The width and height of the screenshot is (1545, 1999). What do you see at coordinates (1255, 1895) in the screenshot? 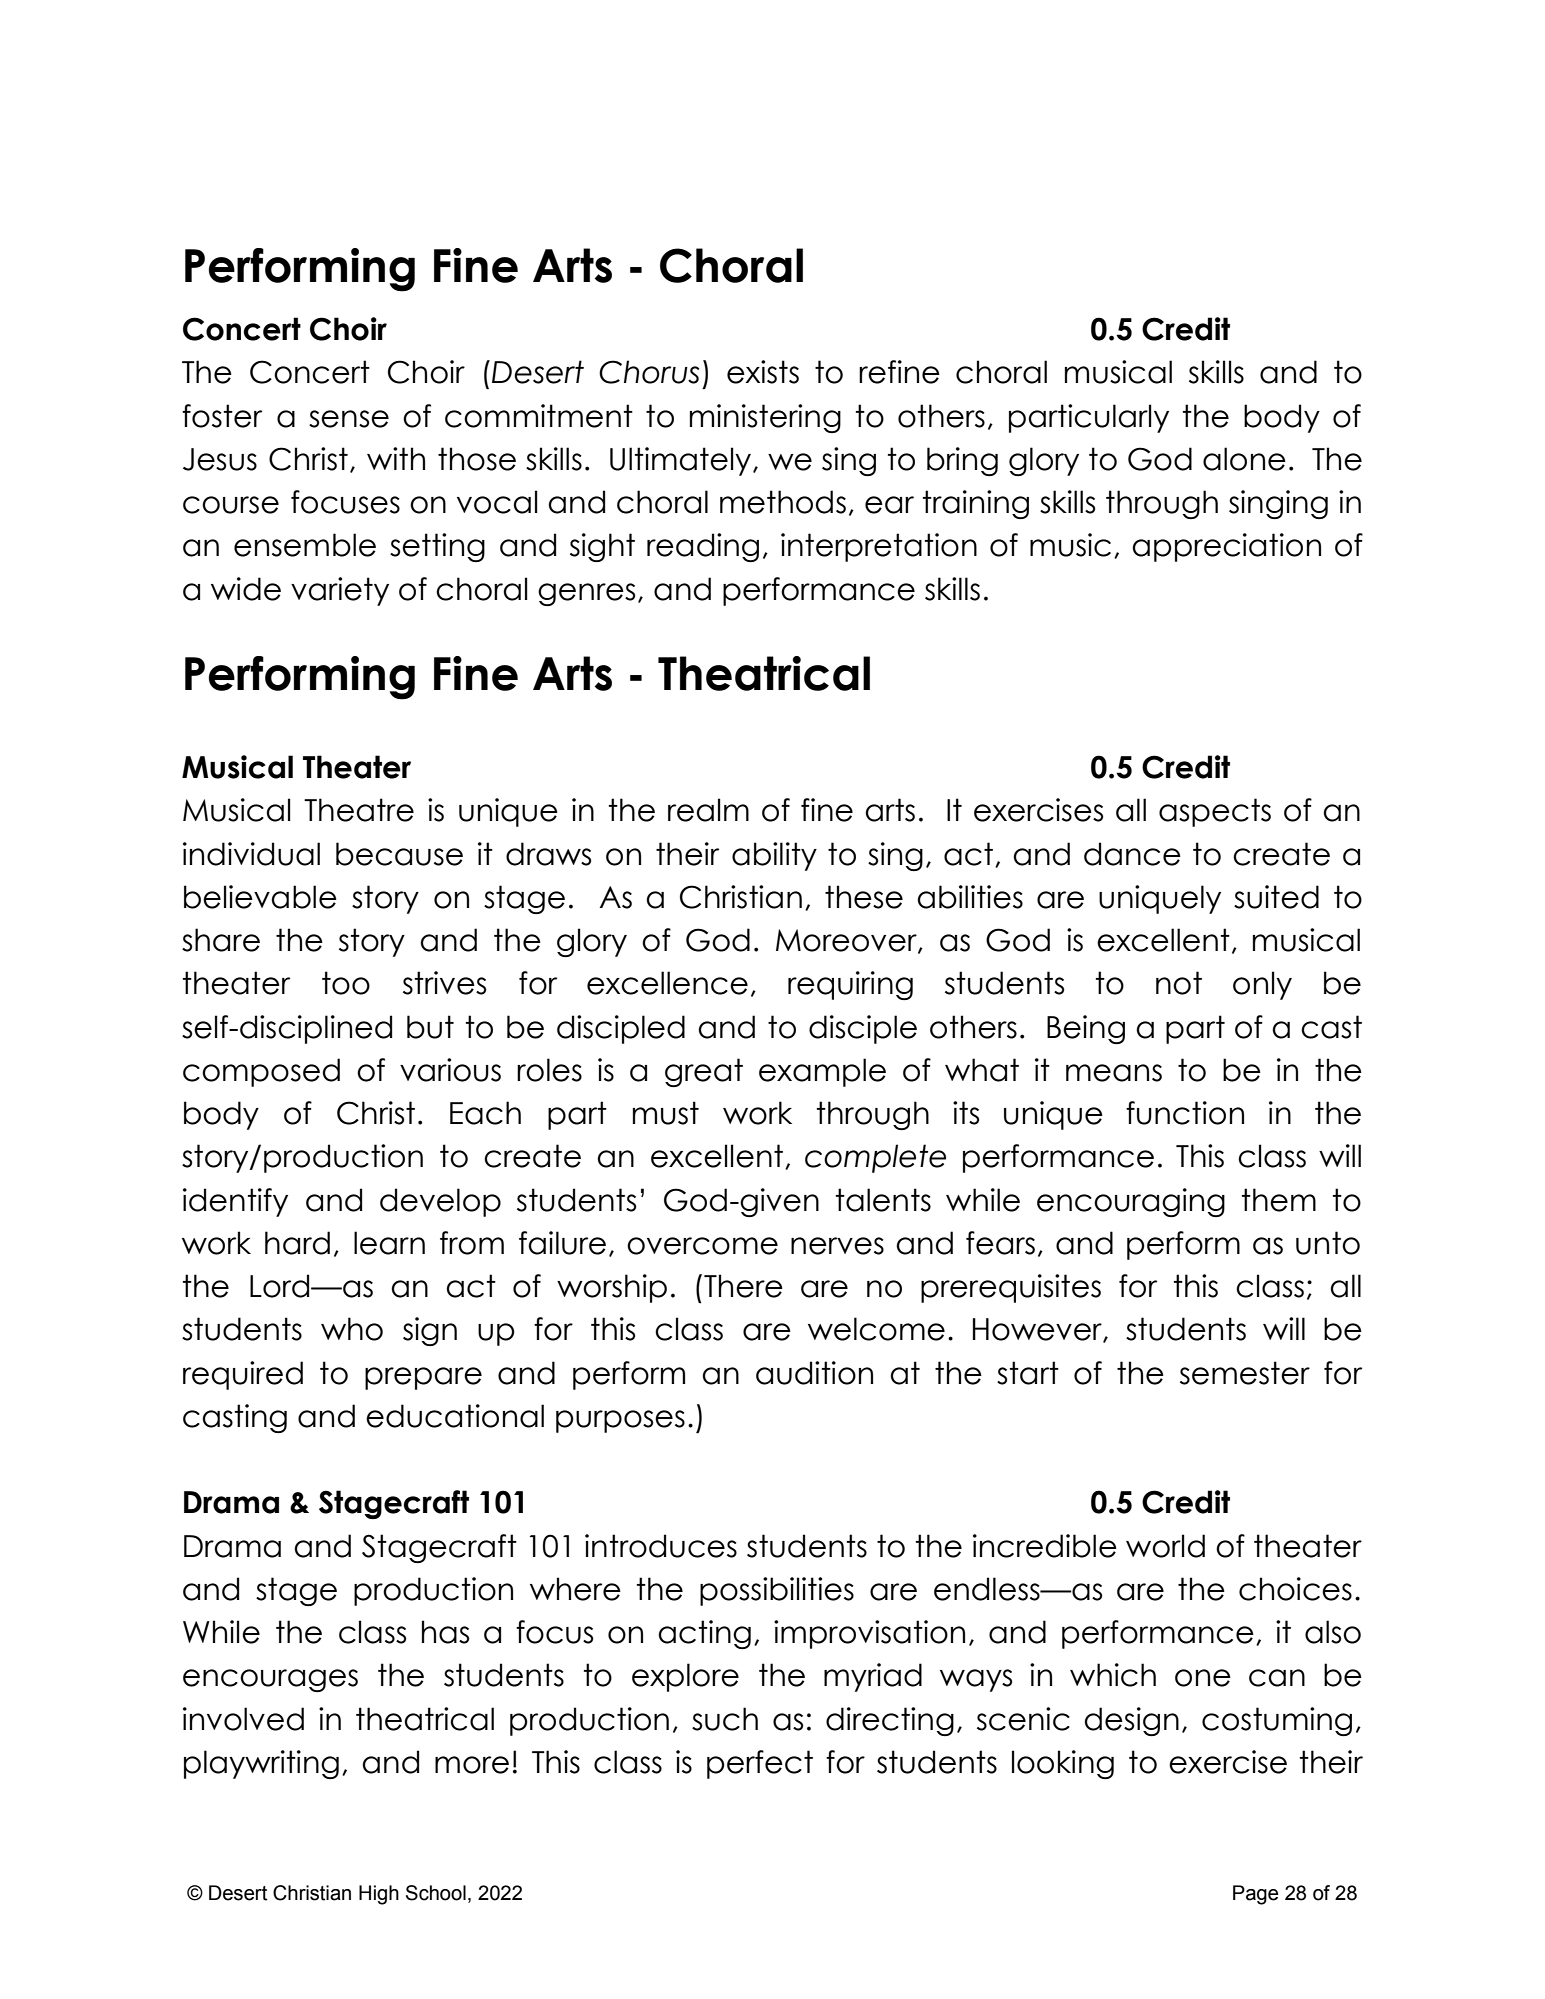
I see `Page` at bounding box center [1255, 1895].
